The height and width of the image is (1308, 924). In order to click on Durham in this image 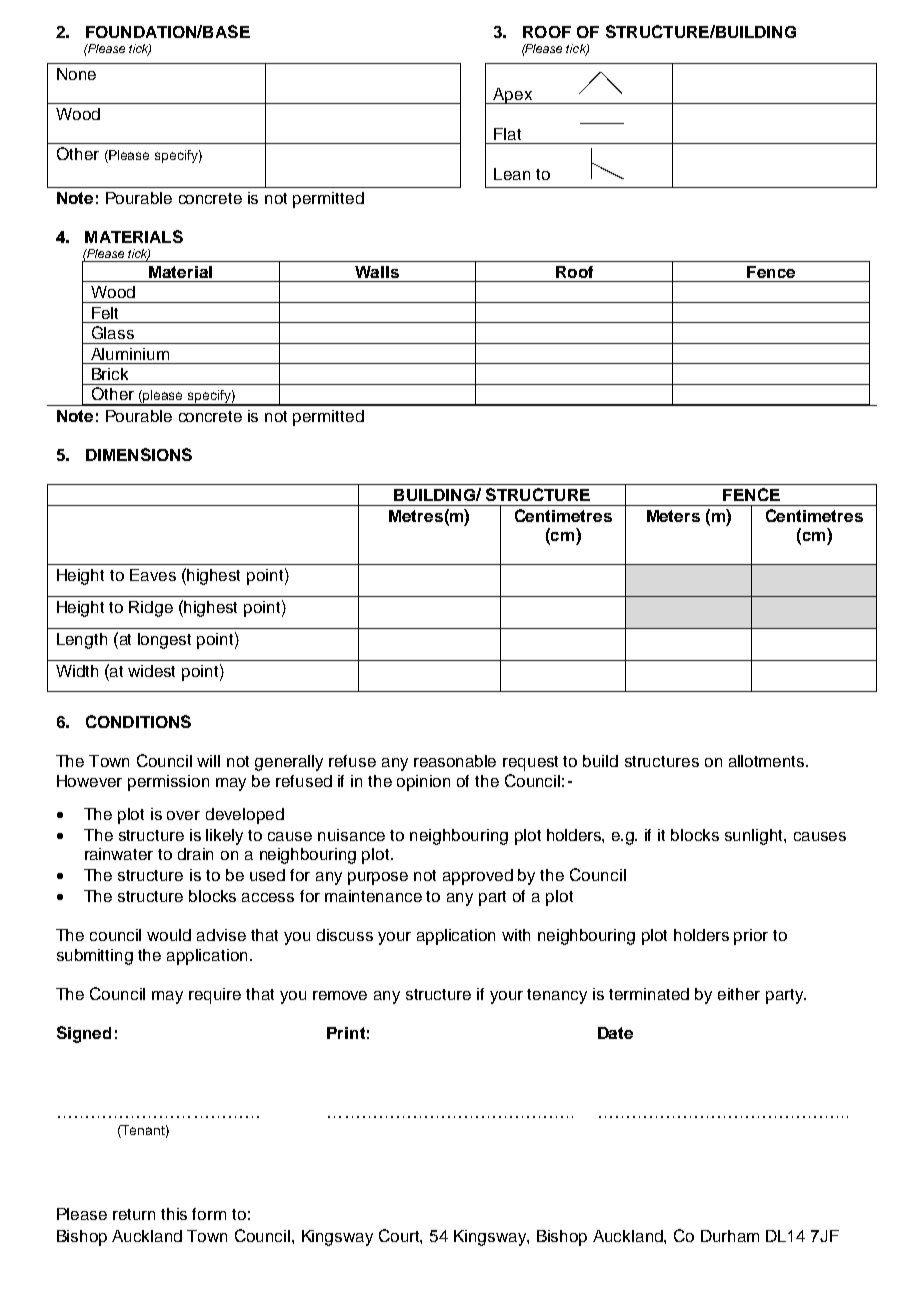, I will do `click(730, 1236)`.
